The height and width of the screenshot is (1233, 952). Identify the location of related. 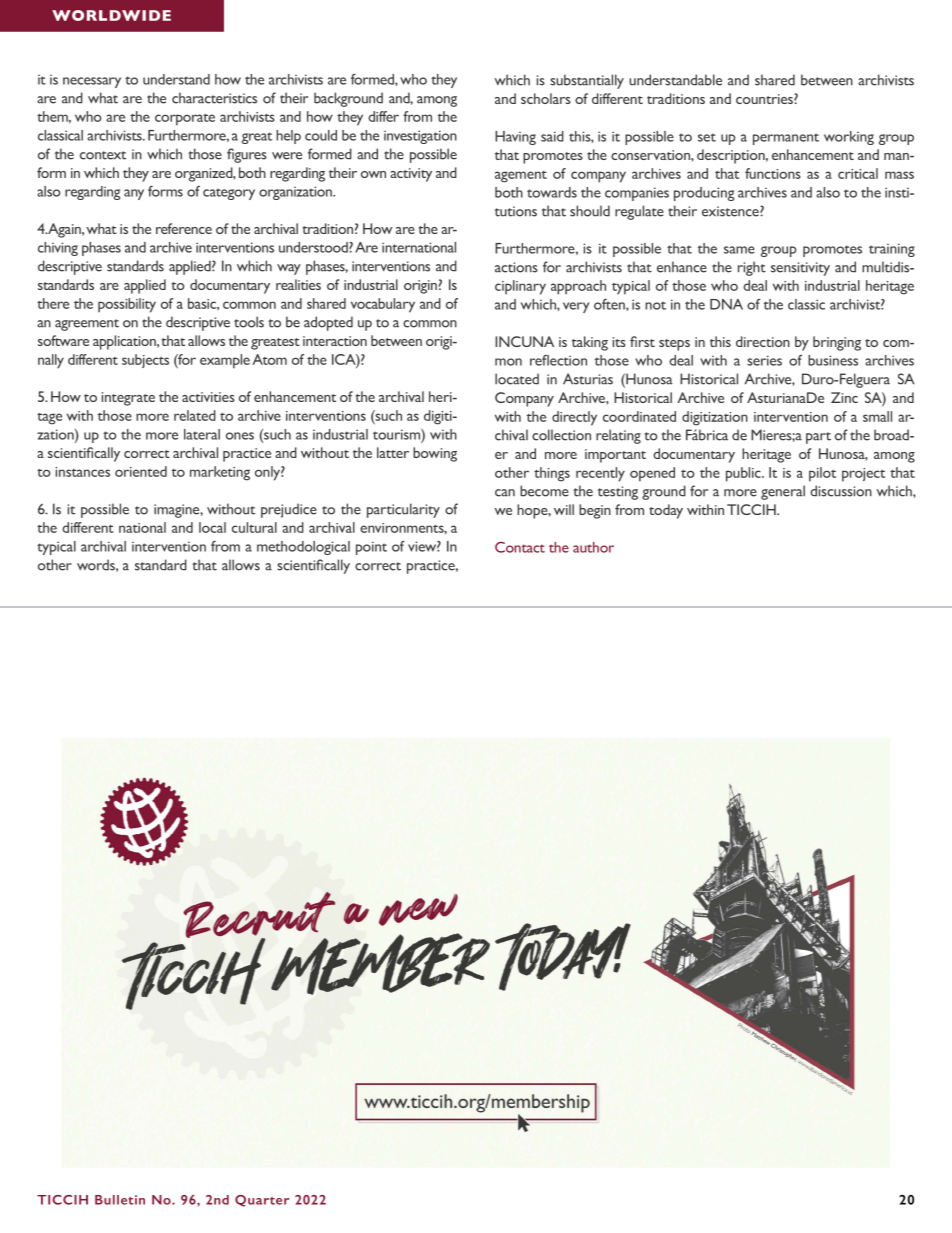
(195, 415).
